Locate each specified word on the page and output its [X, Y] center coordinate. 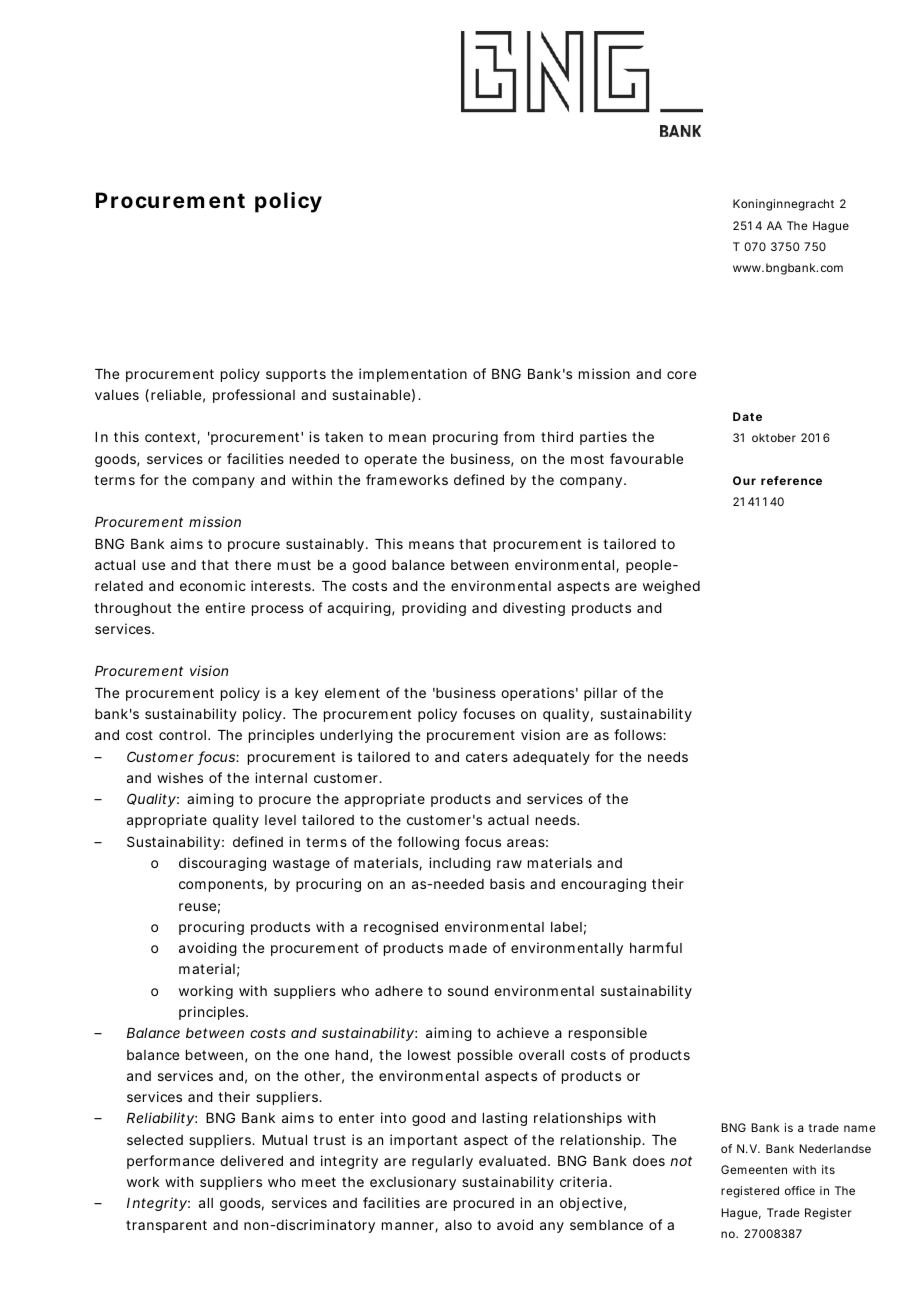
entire [225, 607]
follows [639, 734]
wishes [180, 777]
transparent [166, 1226]
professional [254, 396]
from [518, 436]
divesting [534, 609]
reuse [197, 907]
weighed [671, 587]
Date [747, 416]
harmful [656, 947]
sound [468, 991]
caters [487, 757]
